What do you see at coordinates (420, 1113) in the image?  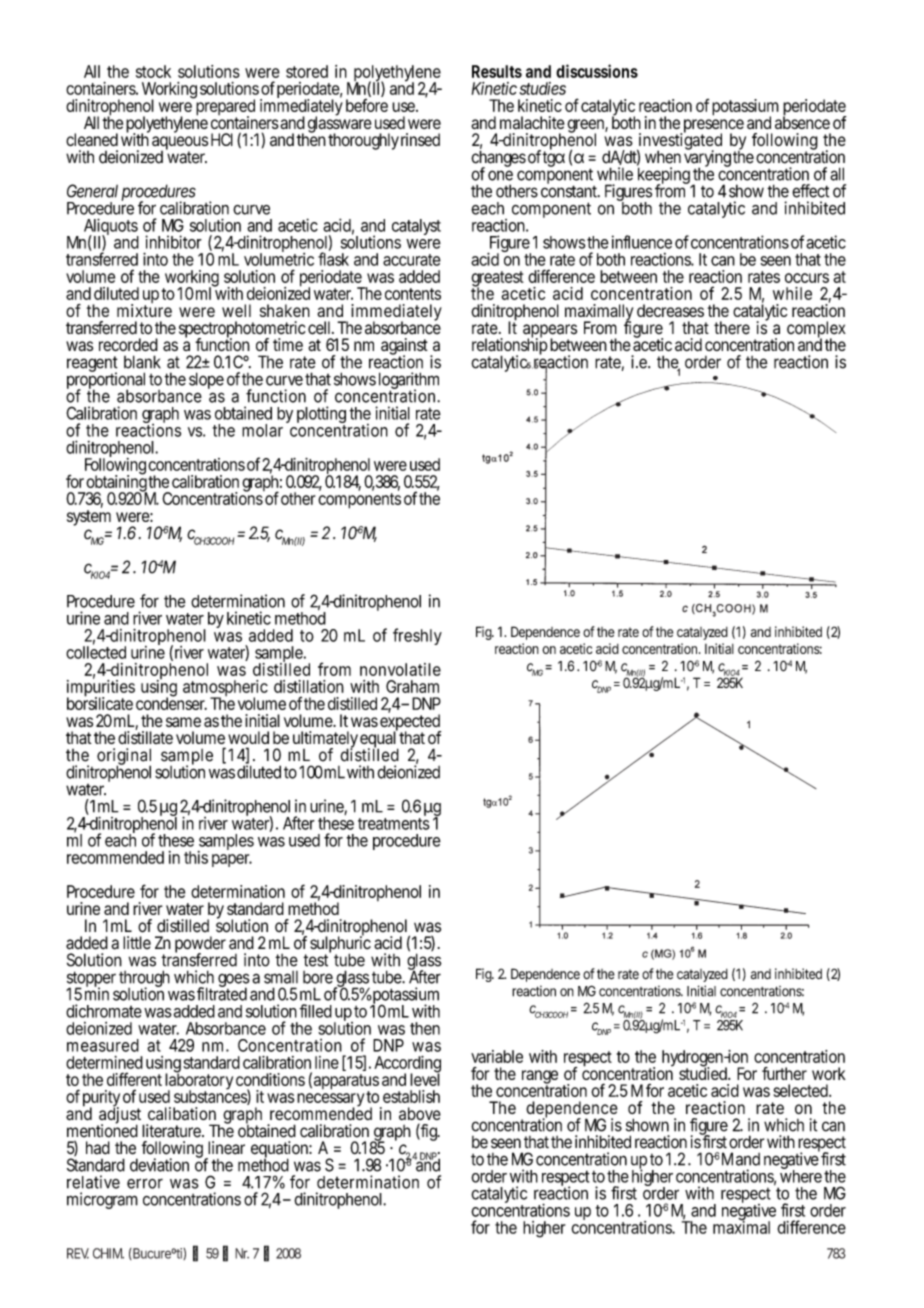 I see `above` at bounding box center [420, 1113].
